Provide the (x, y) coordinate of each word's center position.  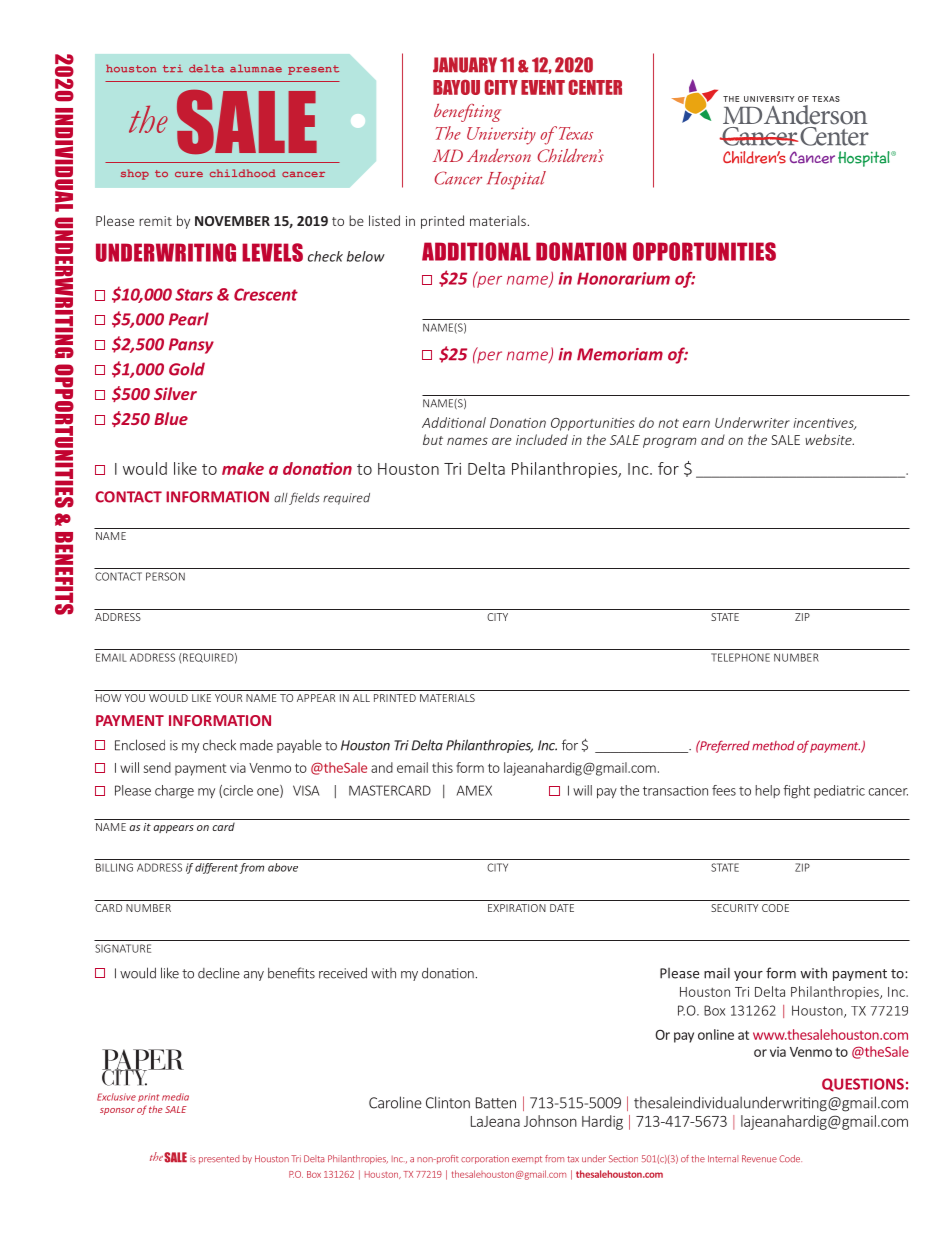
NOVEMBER (232, 221)
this (442, 767)
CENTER (595, 87)
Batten (496, 1103)
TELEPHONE (740, 657)
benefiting (467, 113)
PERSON (165, 576)
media (175, 1097)
